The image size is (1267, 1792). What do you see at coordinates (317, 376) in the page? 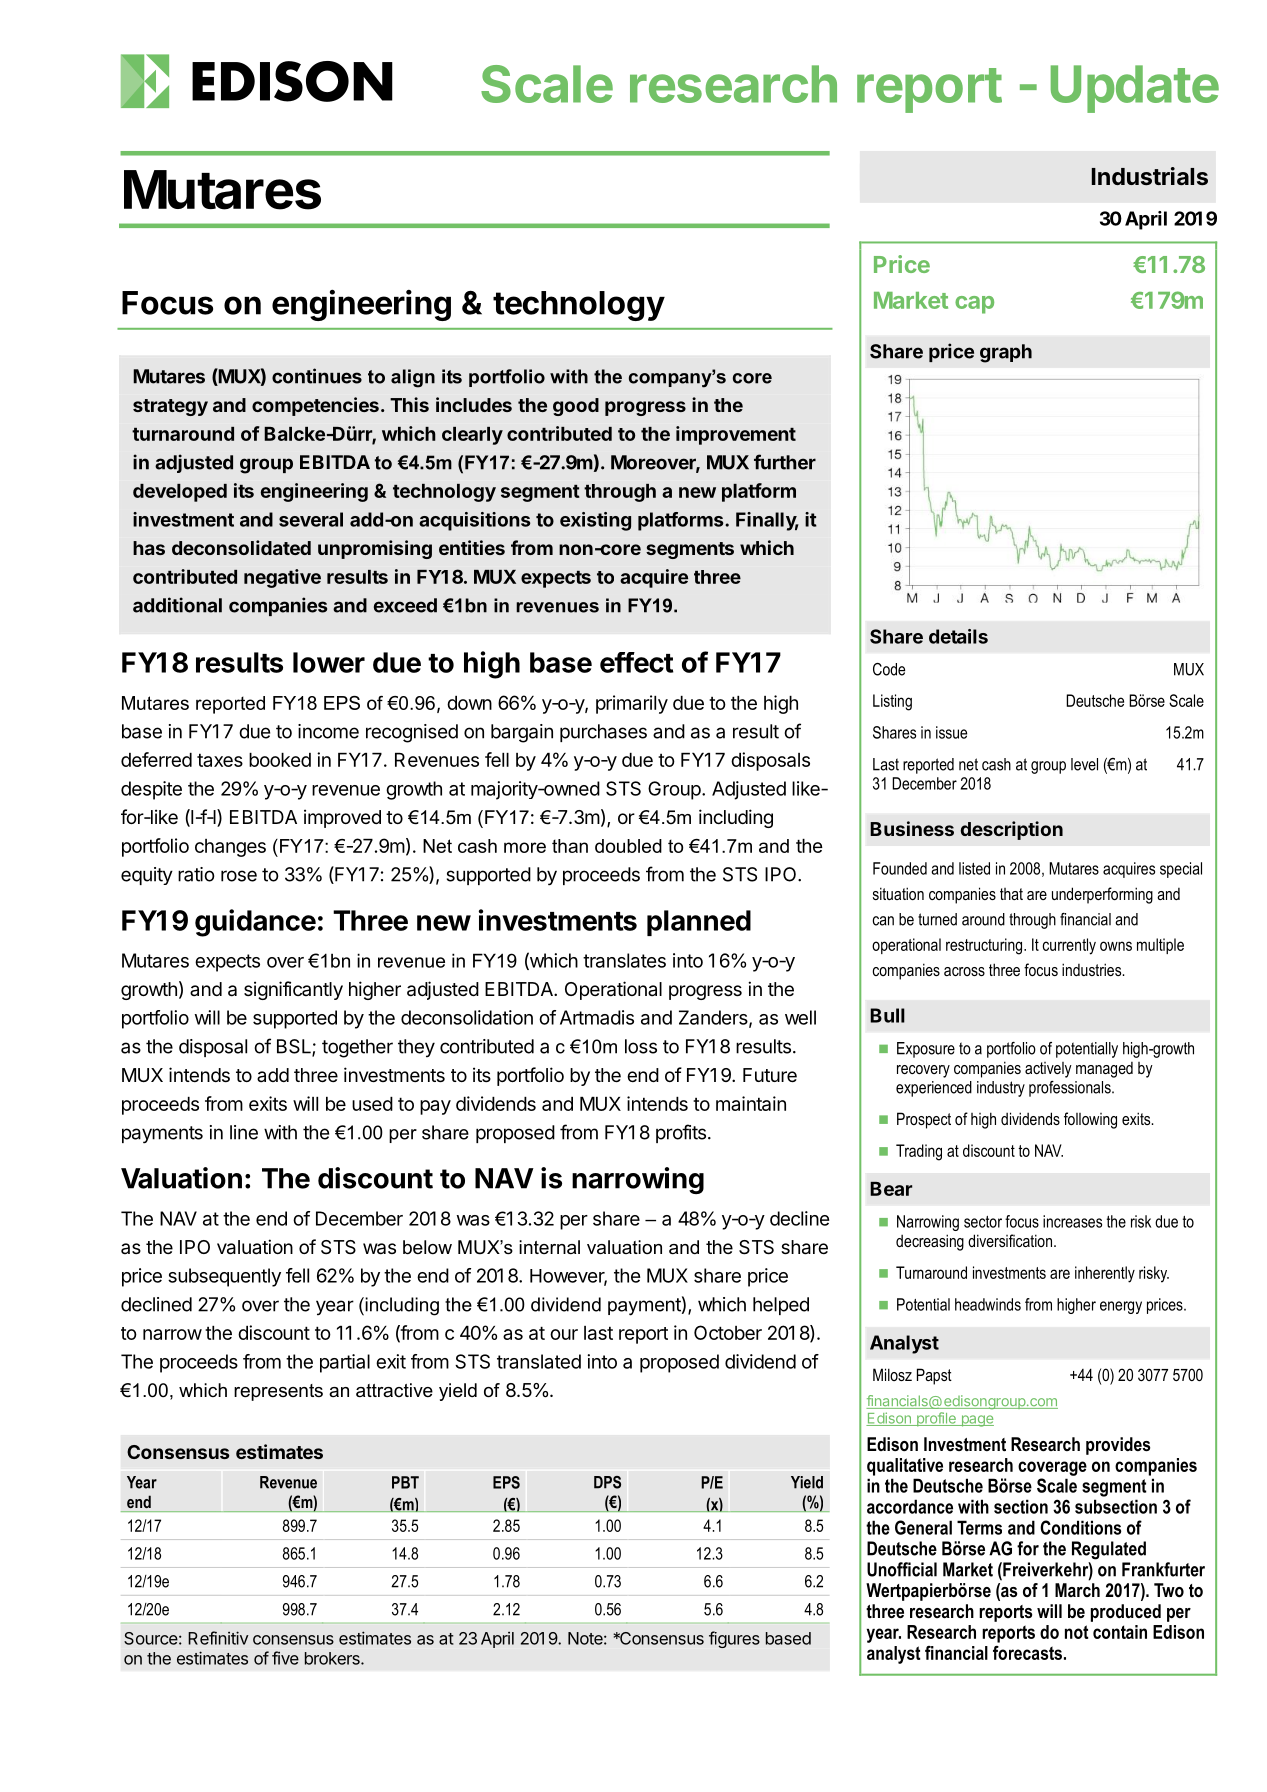
I see `continues` at bounding box center [317, 376].
